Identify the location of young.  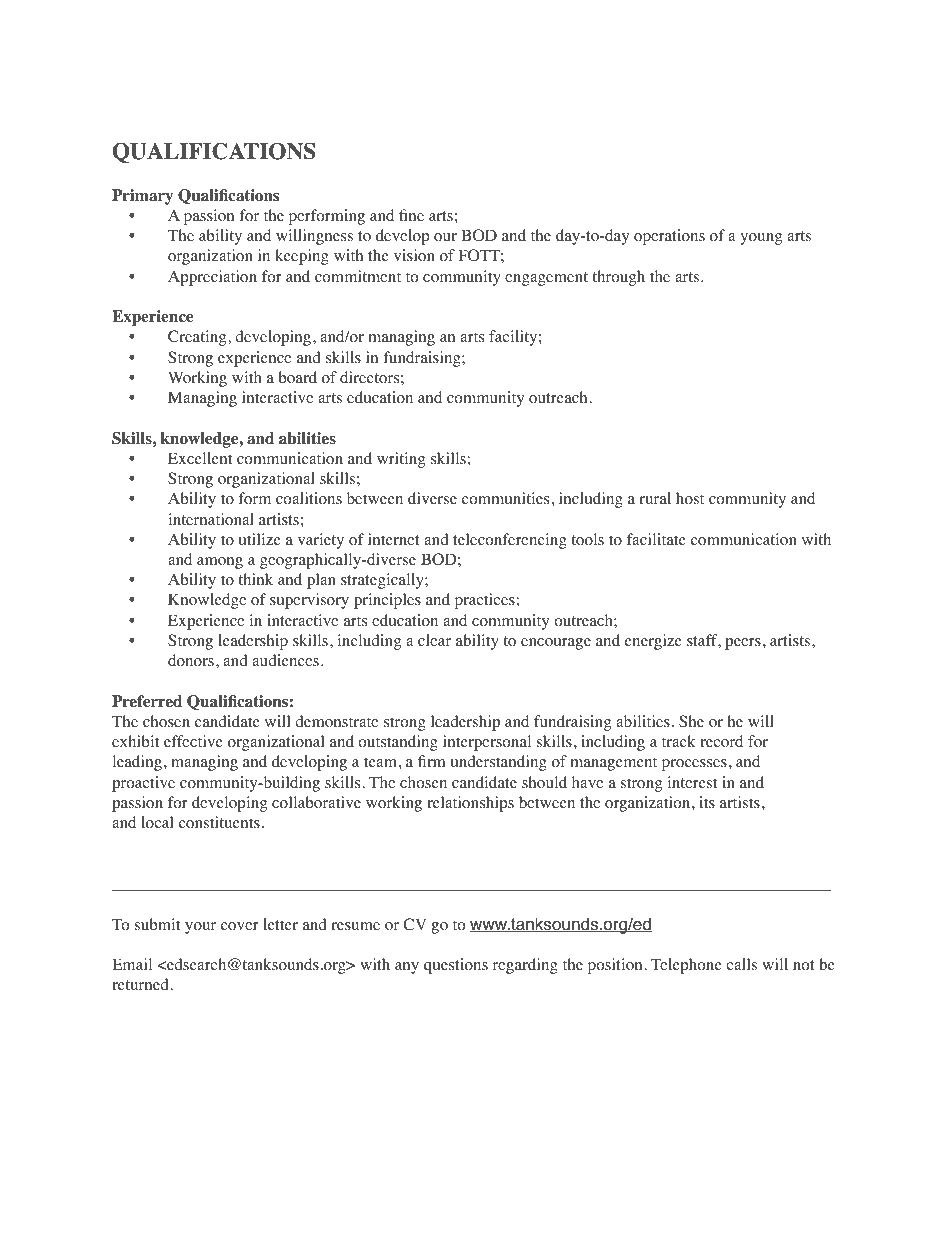
(761, 239).
